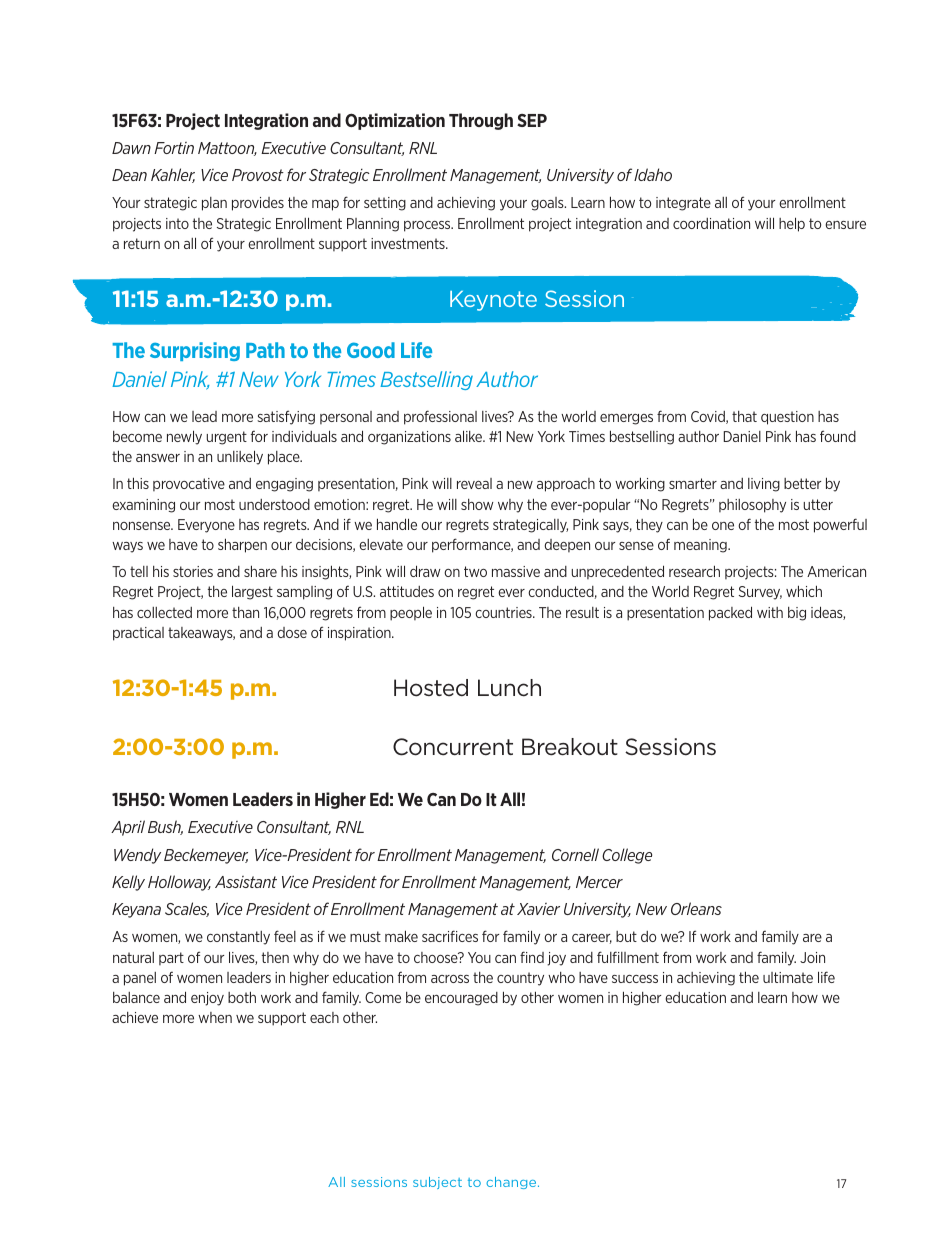 The height and width of the image is (1233, 952). I want to click on urgent, so click(227, 438).
